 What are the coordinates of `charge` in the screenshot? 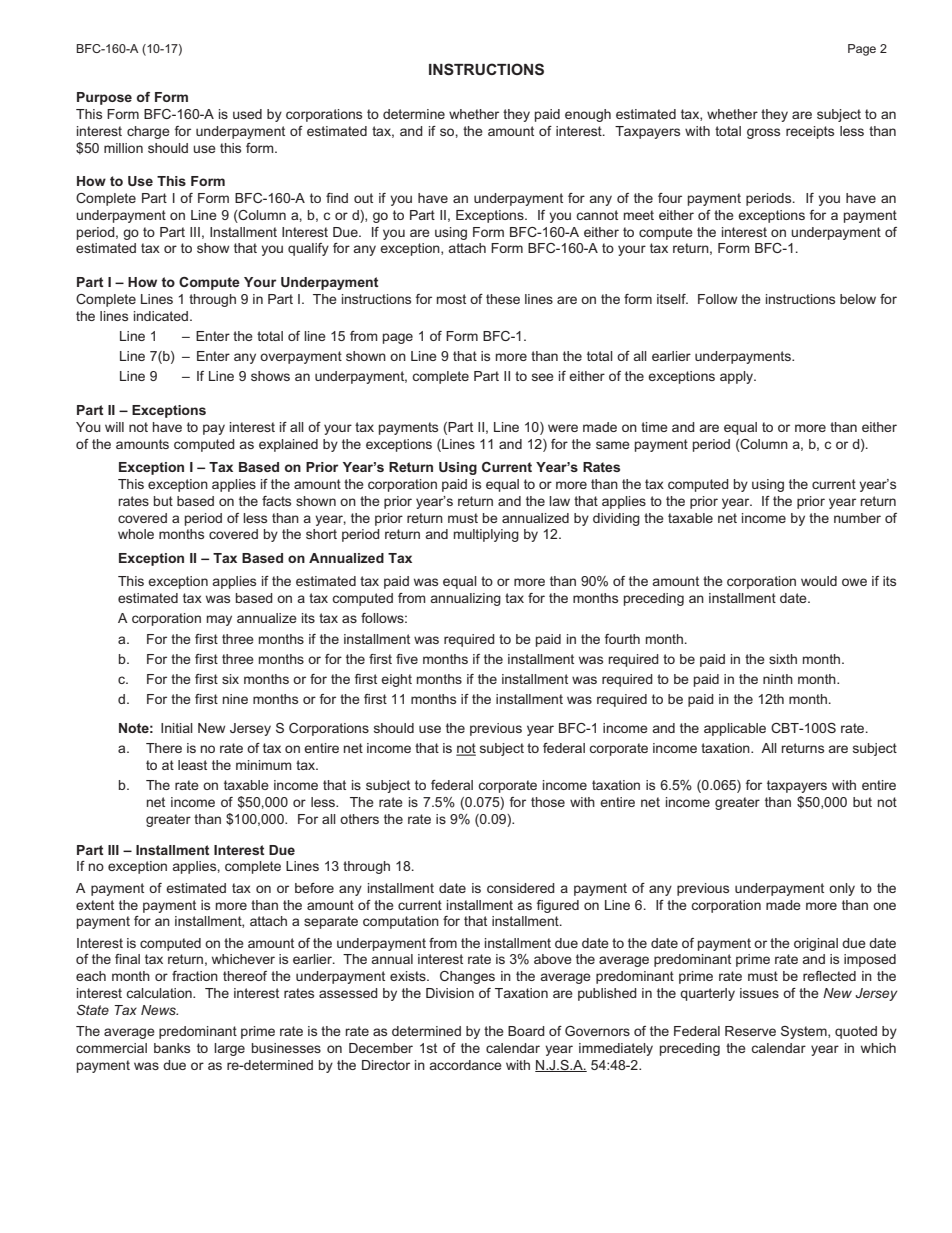 It's located at (148, 132).
